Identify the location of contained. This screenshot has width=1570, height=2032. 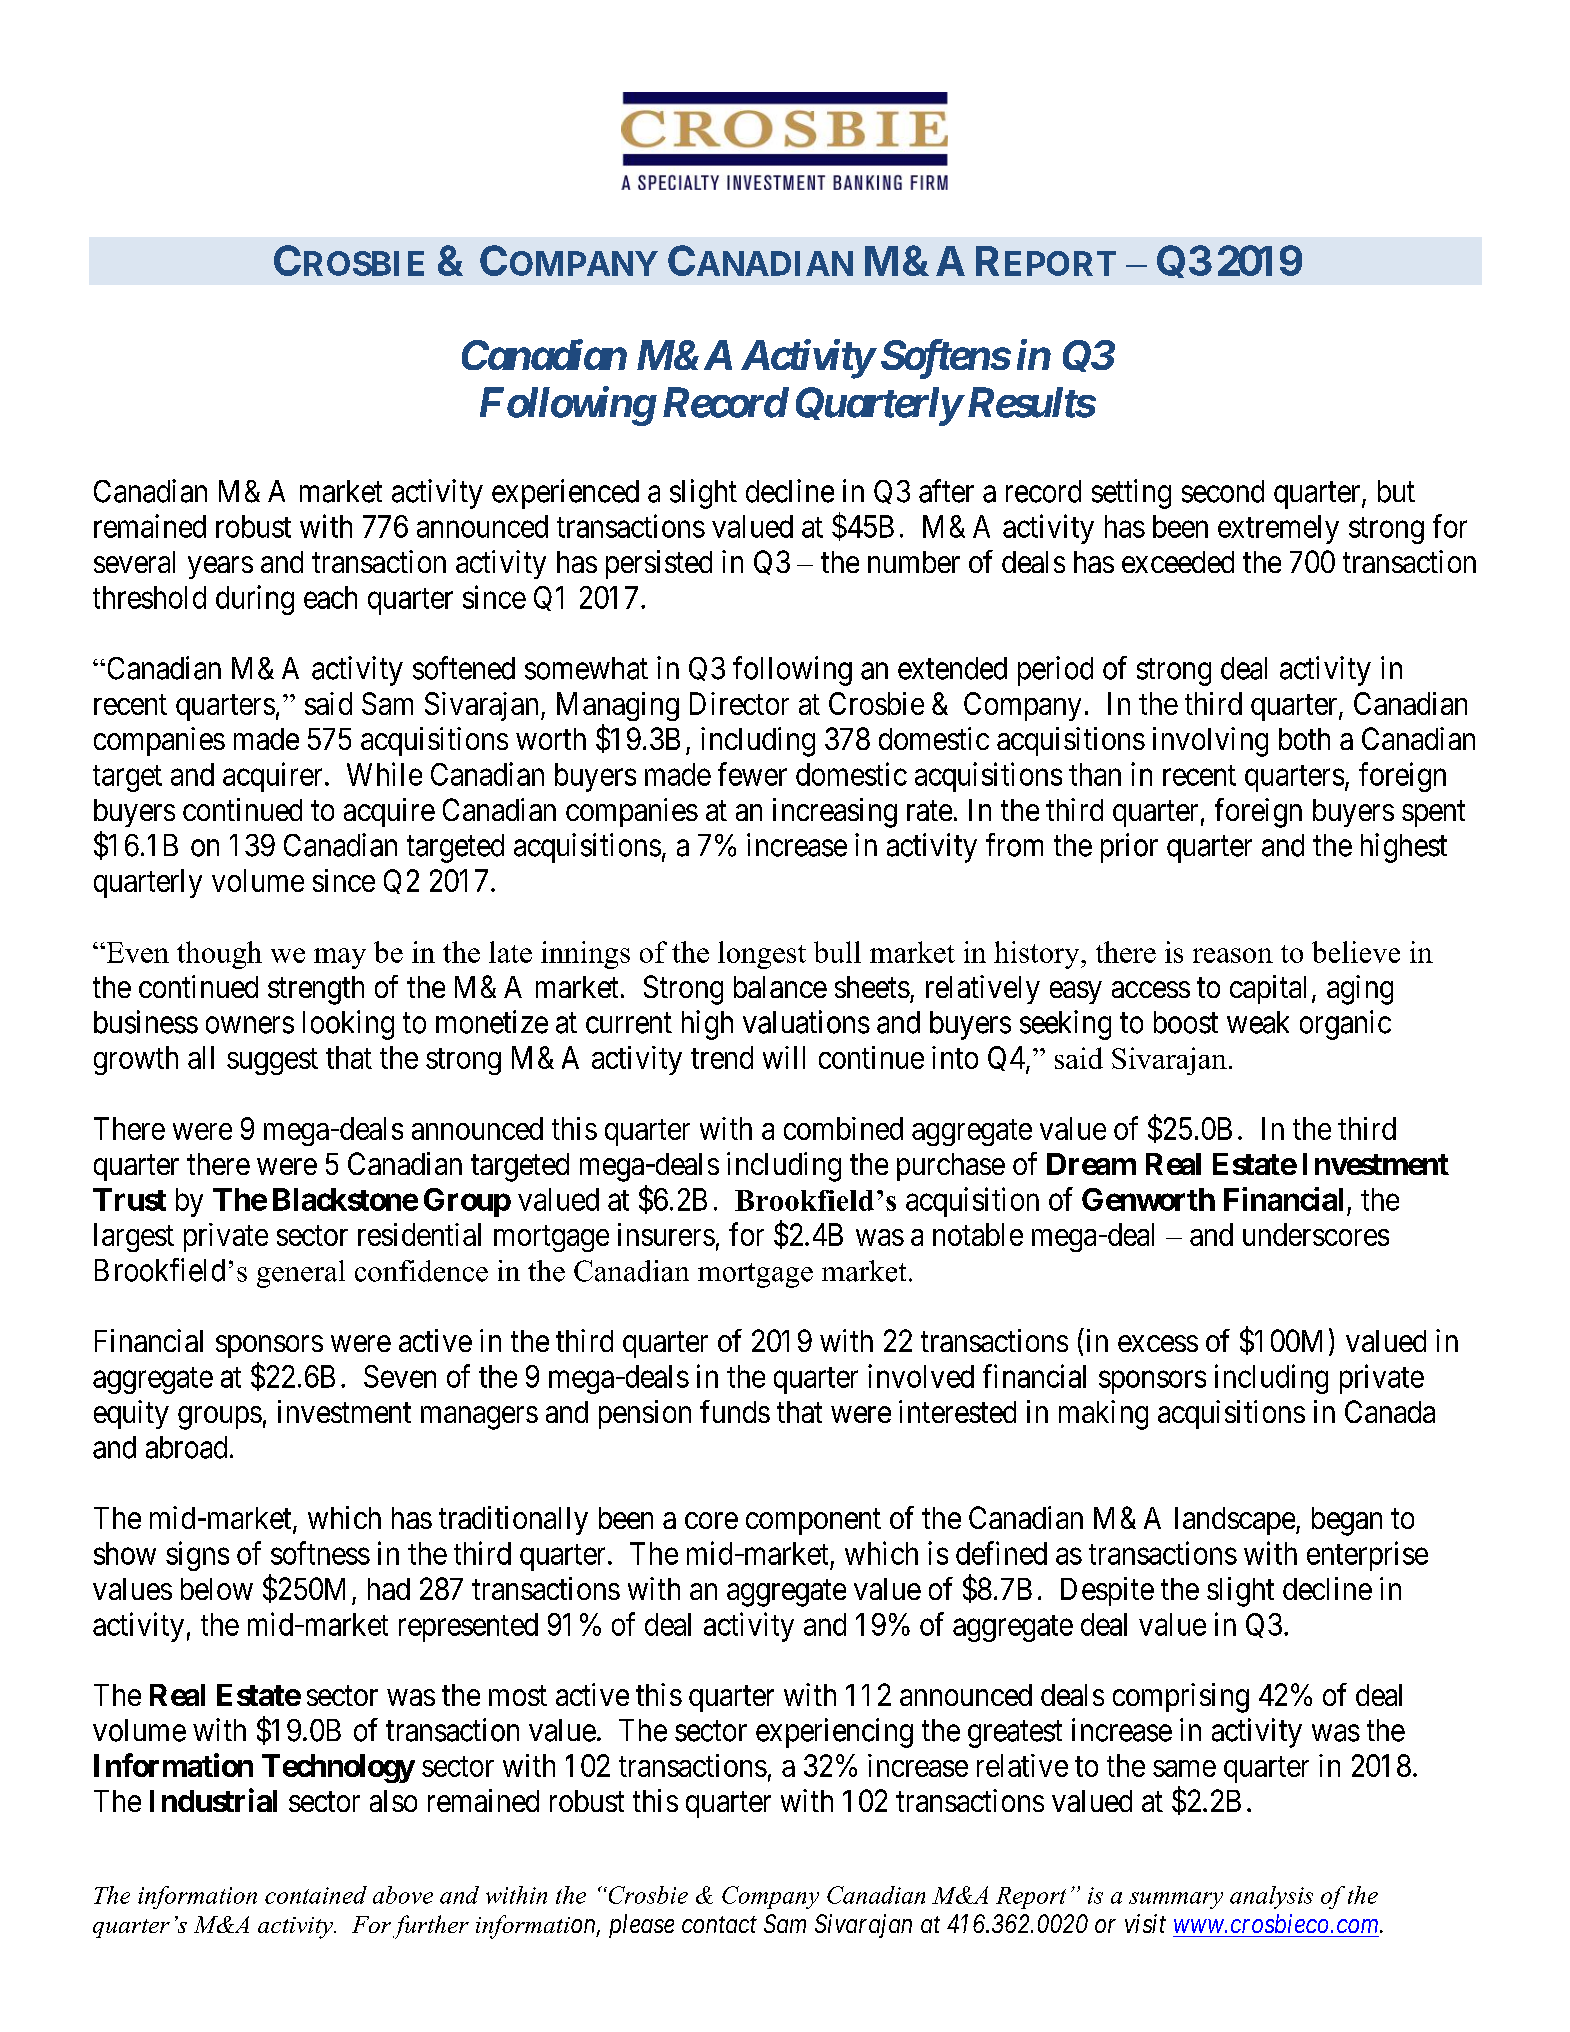
(316, 1895).
